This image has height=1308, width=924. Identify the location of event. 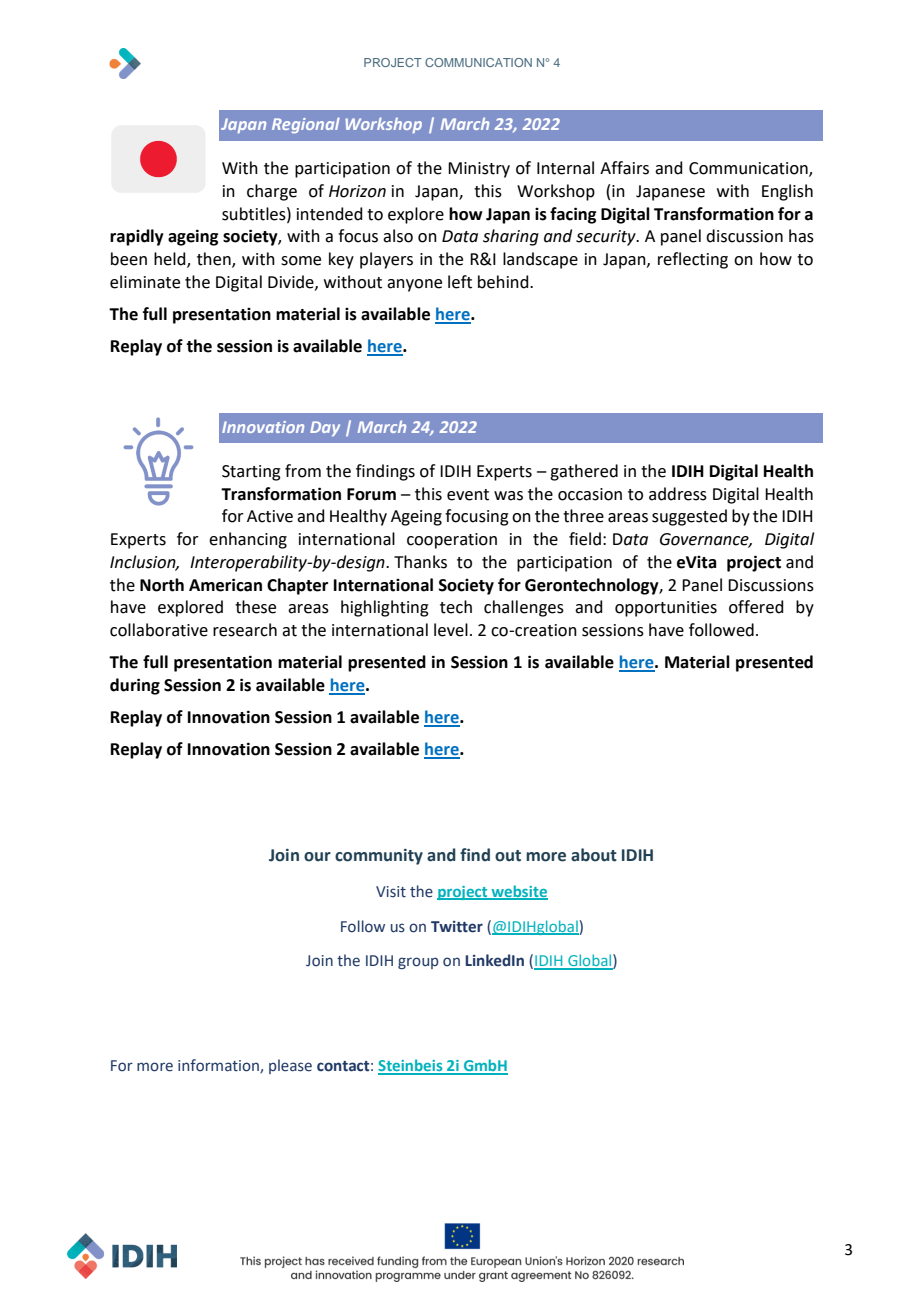
(468, 495).
